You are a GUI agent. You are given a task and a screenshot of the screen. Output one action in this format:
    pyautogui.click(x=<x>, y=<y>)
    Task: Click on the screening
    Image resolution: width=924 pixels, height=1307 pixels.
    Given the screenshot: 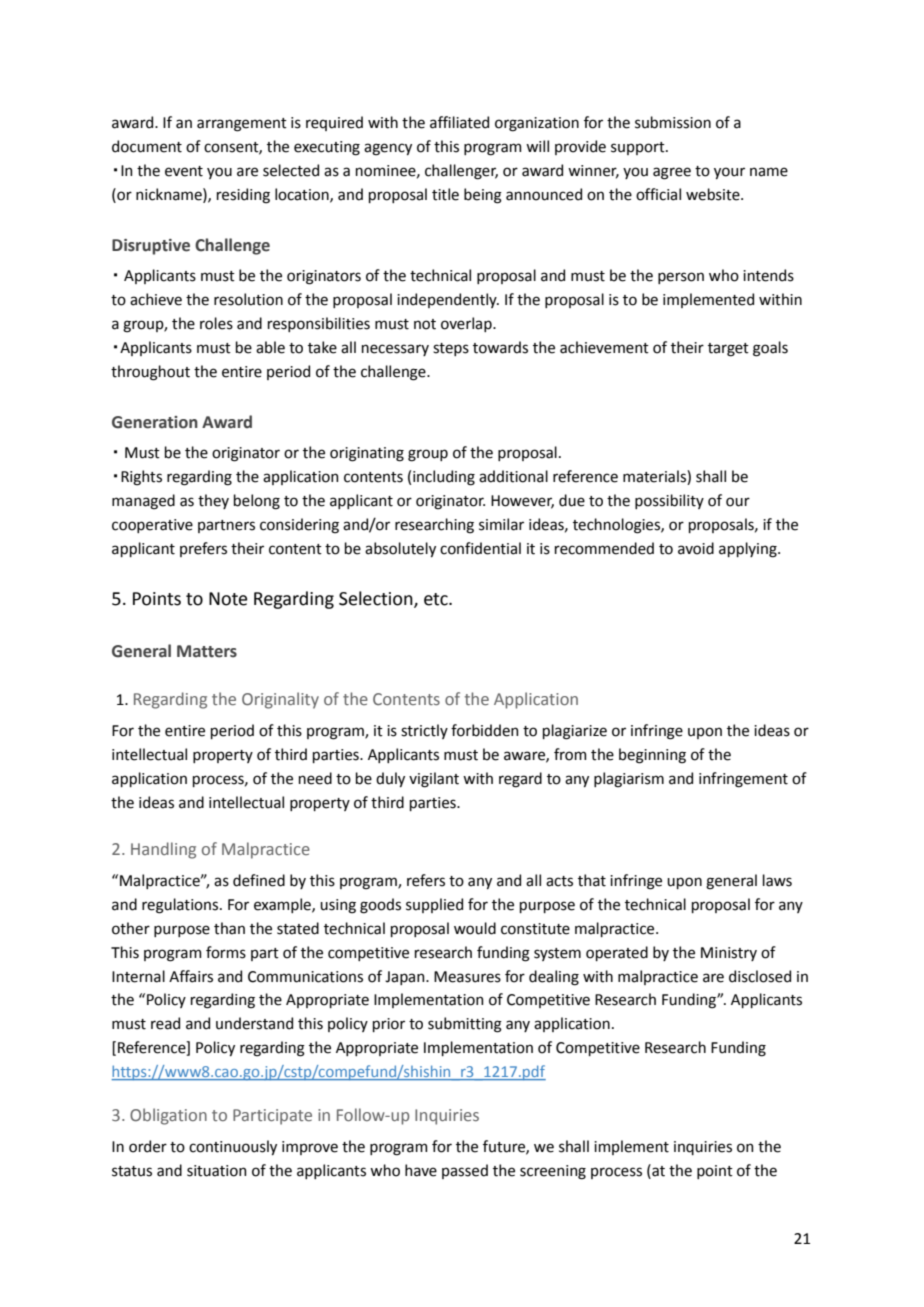 What is the action you would take?
    pyautogui.click(x=553, y=1172)
